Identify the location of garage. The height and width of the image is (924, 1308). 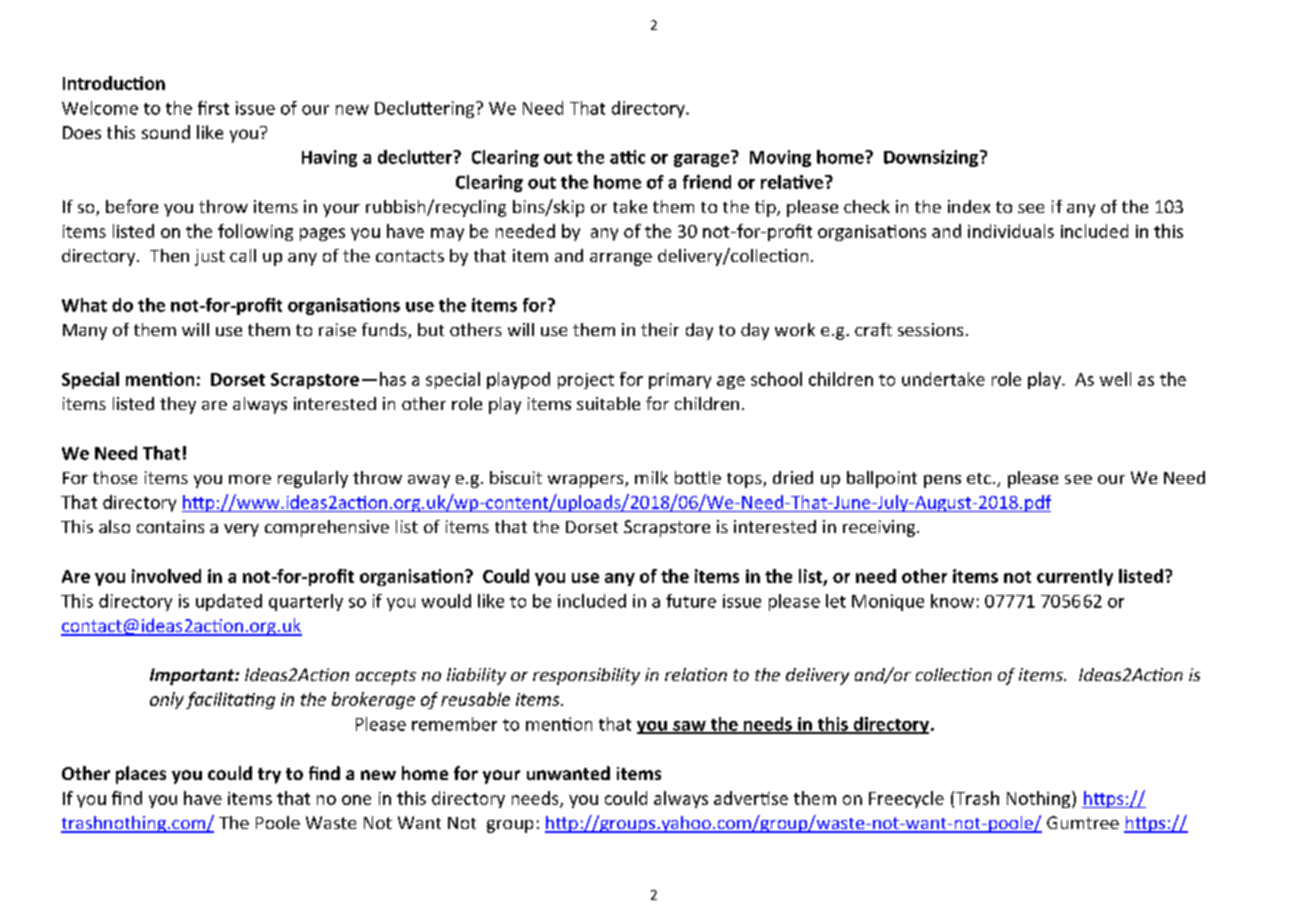
(703, 159).
